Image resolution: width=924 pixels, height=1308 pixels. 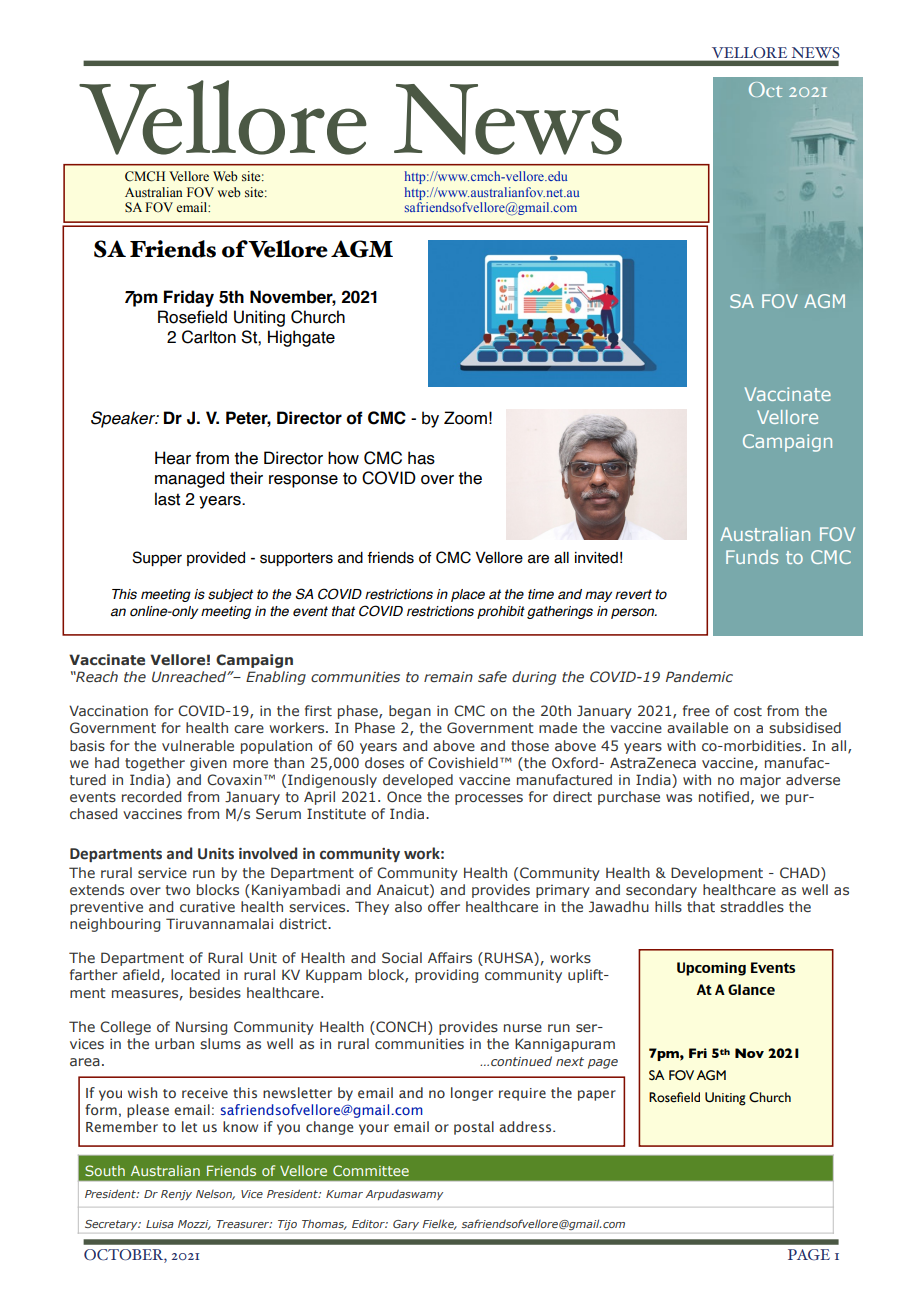 I want to click on Luisa, so click(x=160, y=1224).
